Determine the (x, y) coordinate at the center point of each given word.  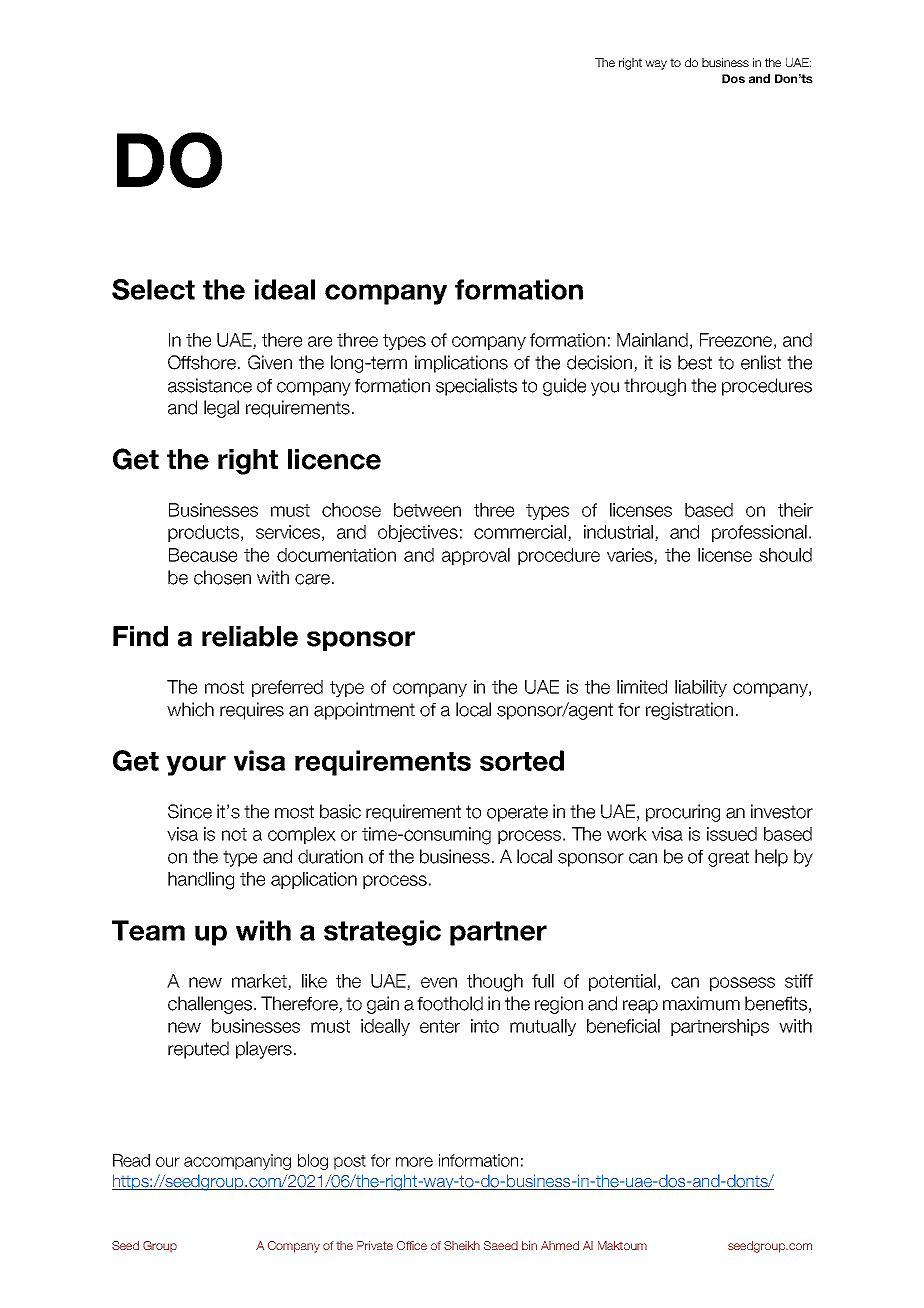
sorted (522, 760)
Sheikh (462, 1245)
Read (131, 1160)
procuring (683, 813)
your (196, 766)
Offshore (202, 362)
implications (461, 364)
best (695, 362)
